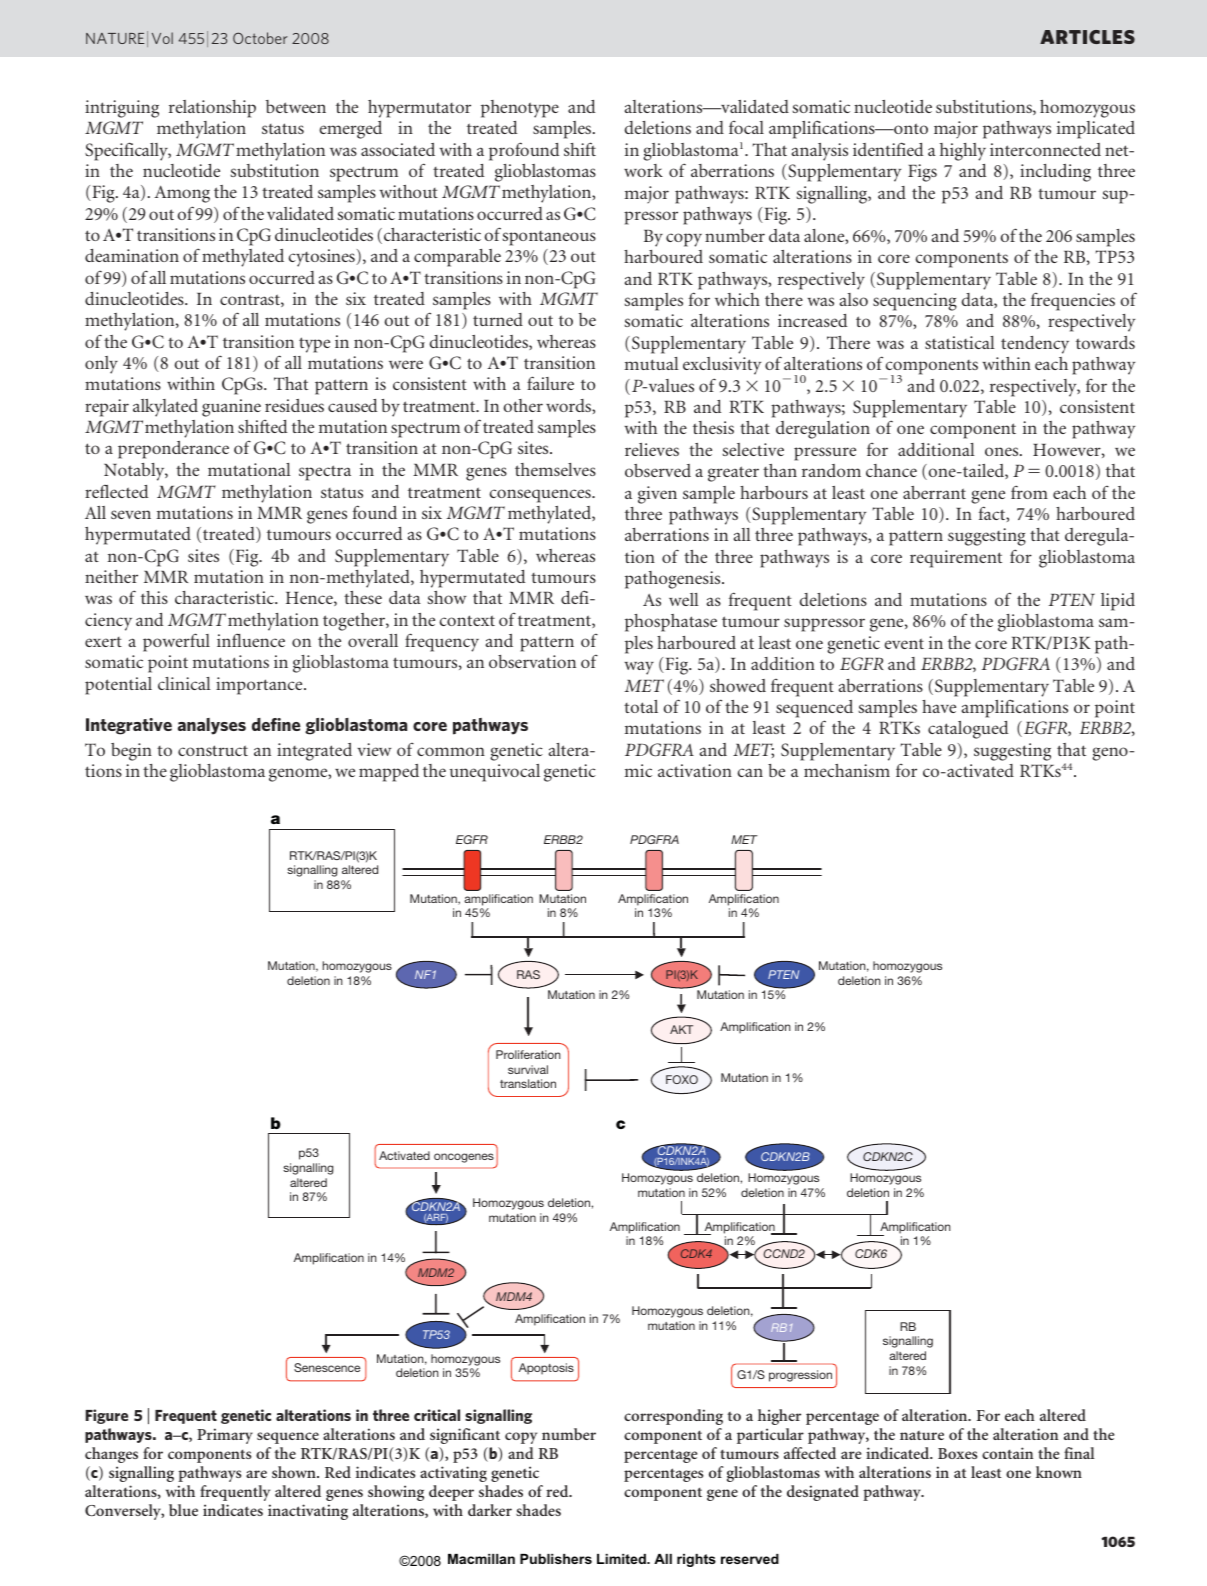  What do you see at coordinates (495, 773) in the document?
I see `unequivocal` at bounding box center [495, 773].
